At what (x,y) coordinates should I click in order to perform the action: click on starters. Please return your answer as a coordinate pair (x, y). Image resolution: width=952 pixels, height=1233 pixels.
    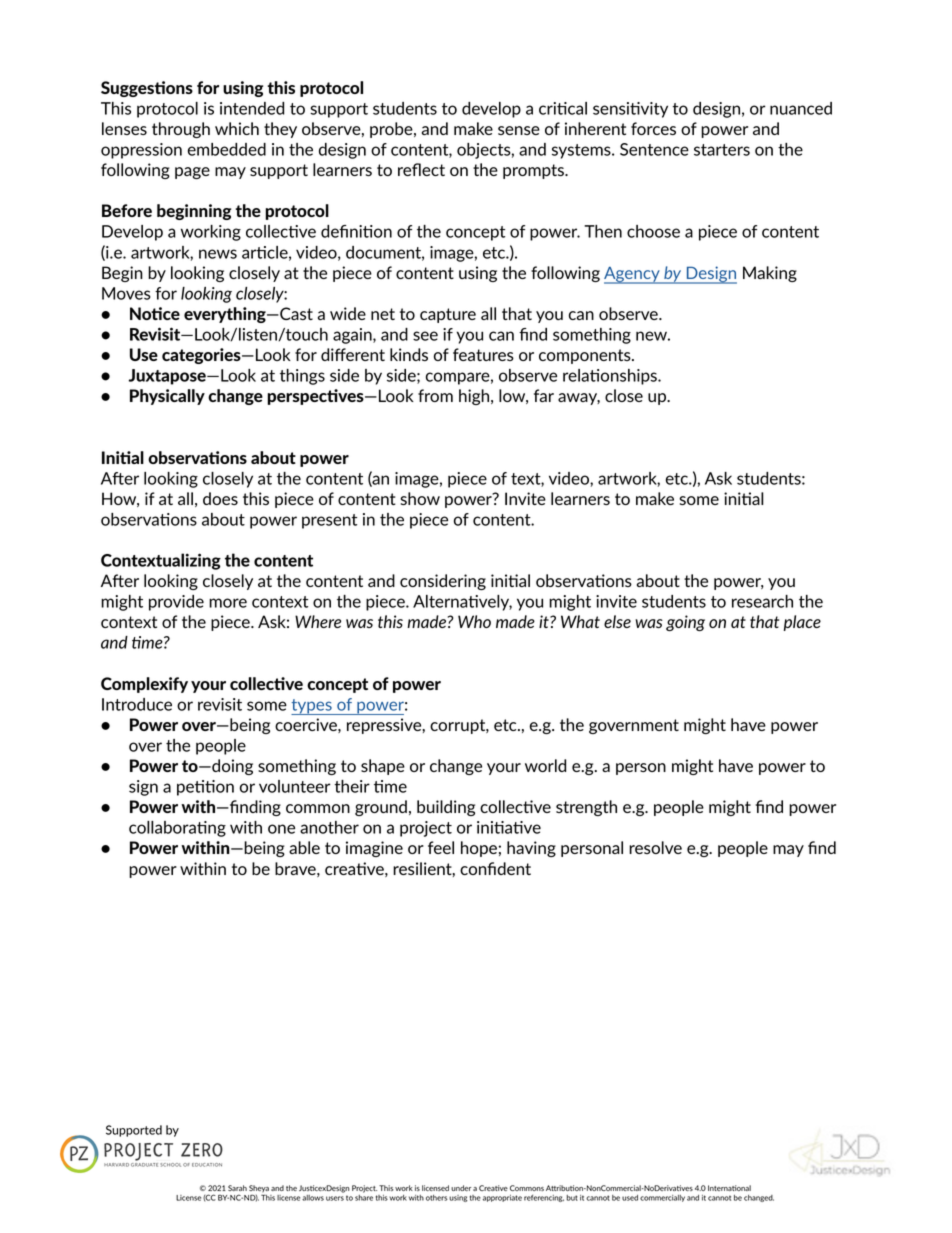
    Looking at the image, I should click on (722, 150).
